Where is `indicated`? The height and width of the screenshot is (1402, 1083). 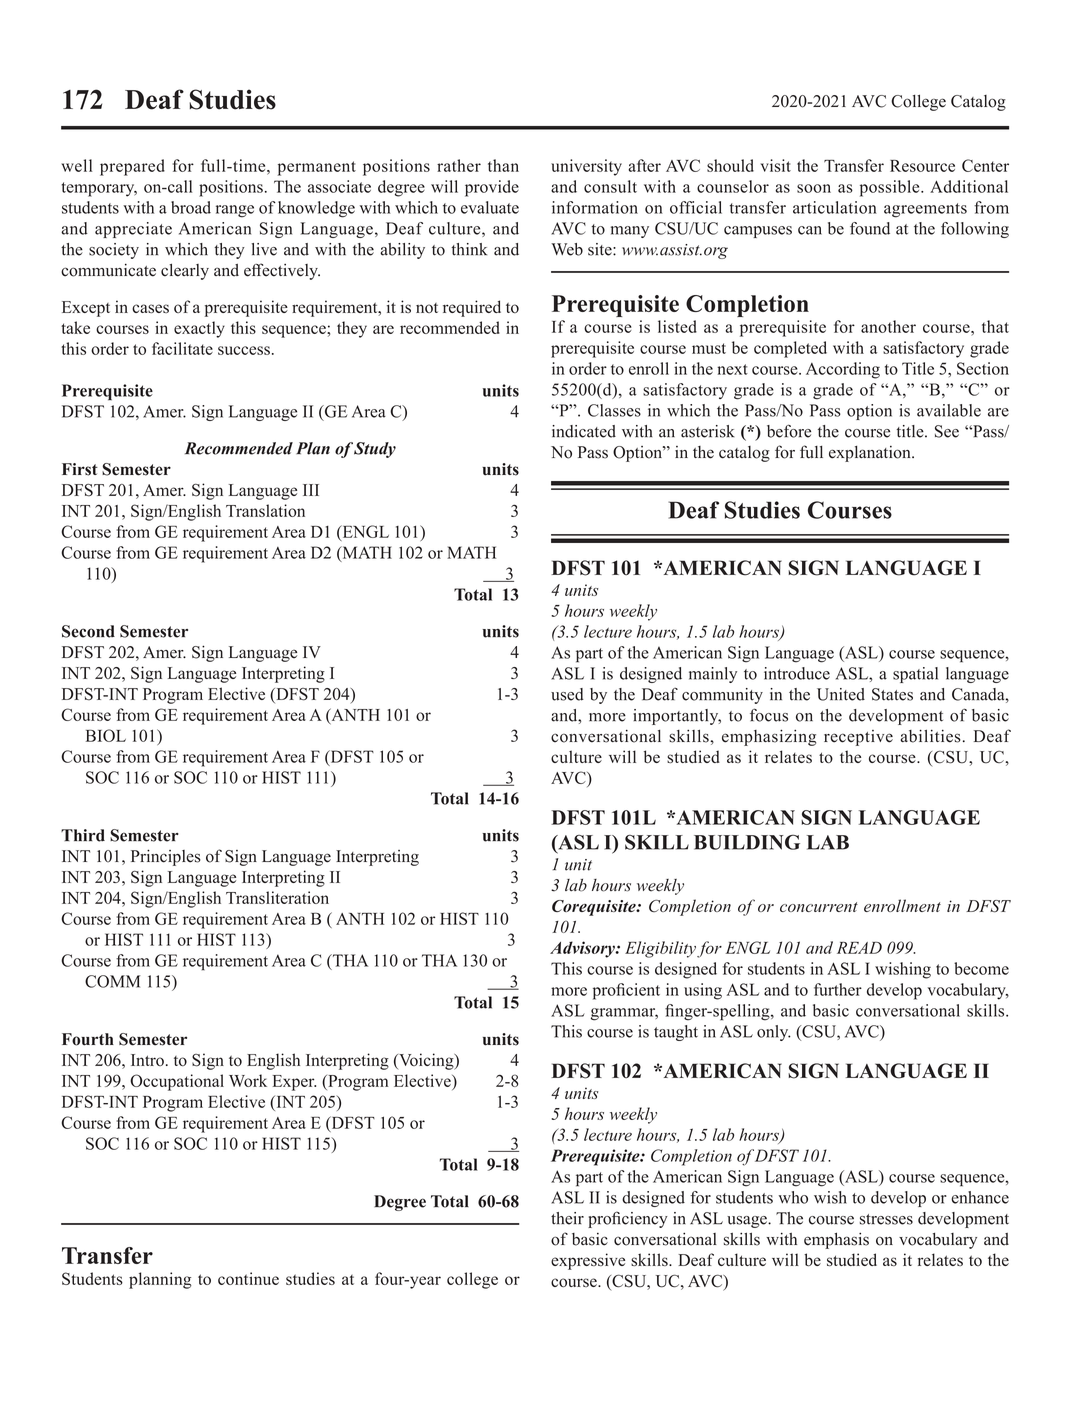 indicated is located at coordinates (584, 431).
